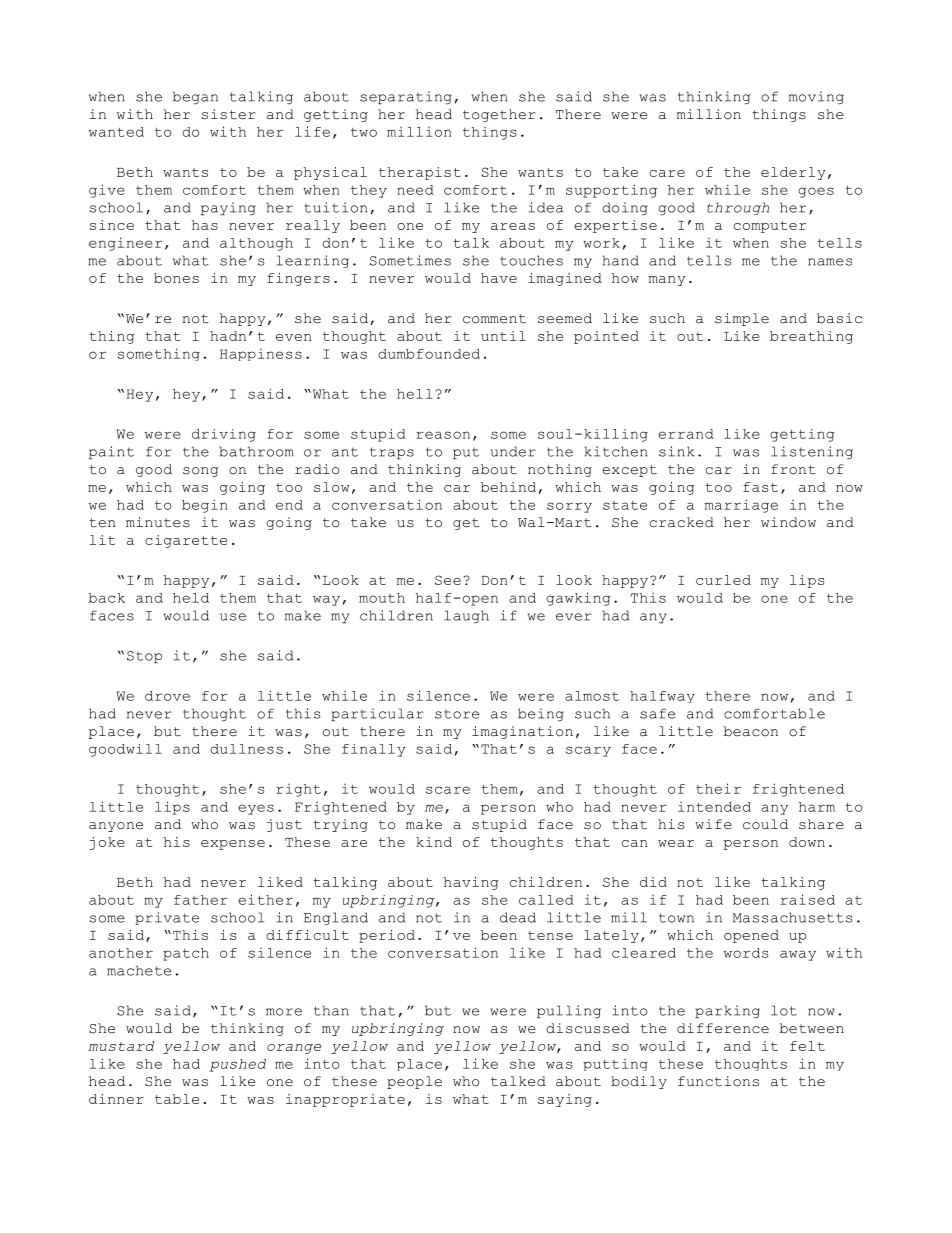 The height and width of the image is (1233, 952). What do you see at coordinates (414, 1082) in the image?
I see `people` at bounding box center [414, 1082].
